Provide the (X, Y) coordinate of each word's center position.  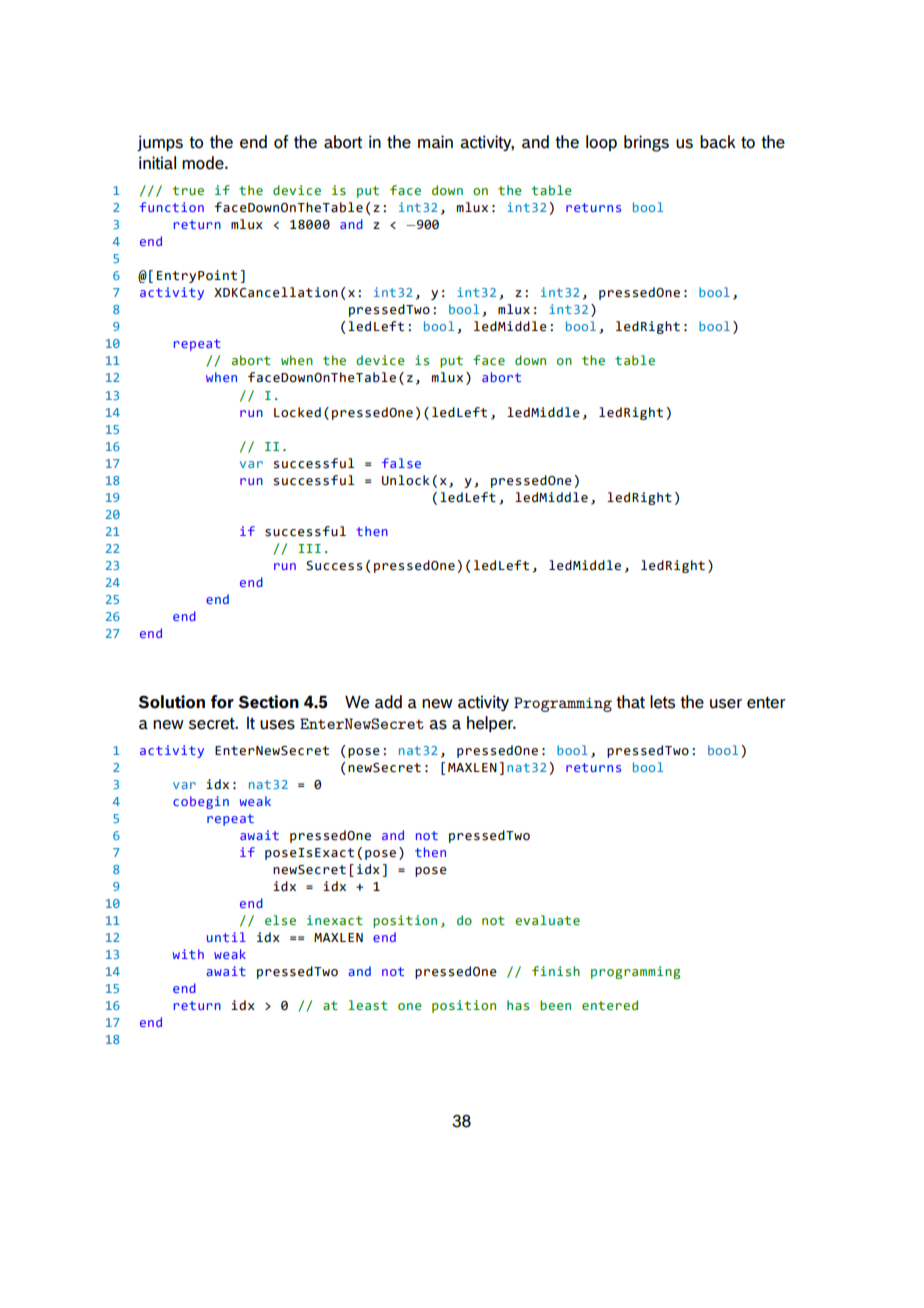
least (368, 1005)
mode (204, 163)
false (401, 463)
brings (646, 143)
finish (556, 971)
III (309, 548)
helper (491, 724)
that (631, 702)
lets (662, 702)
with (188, 954)
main (435, 142)
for (222, 702)
